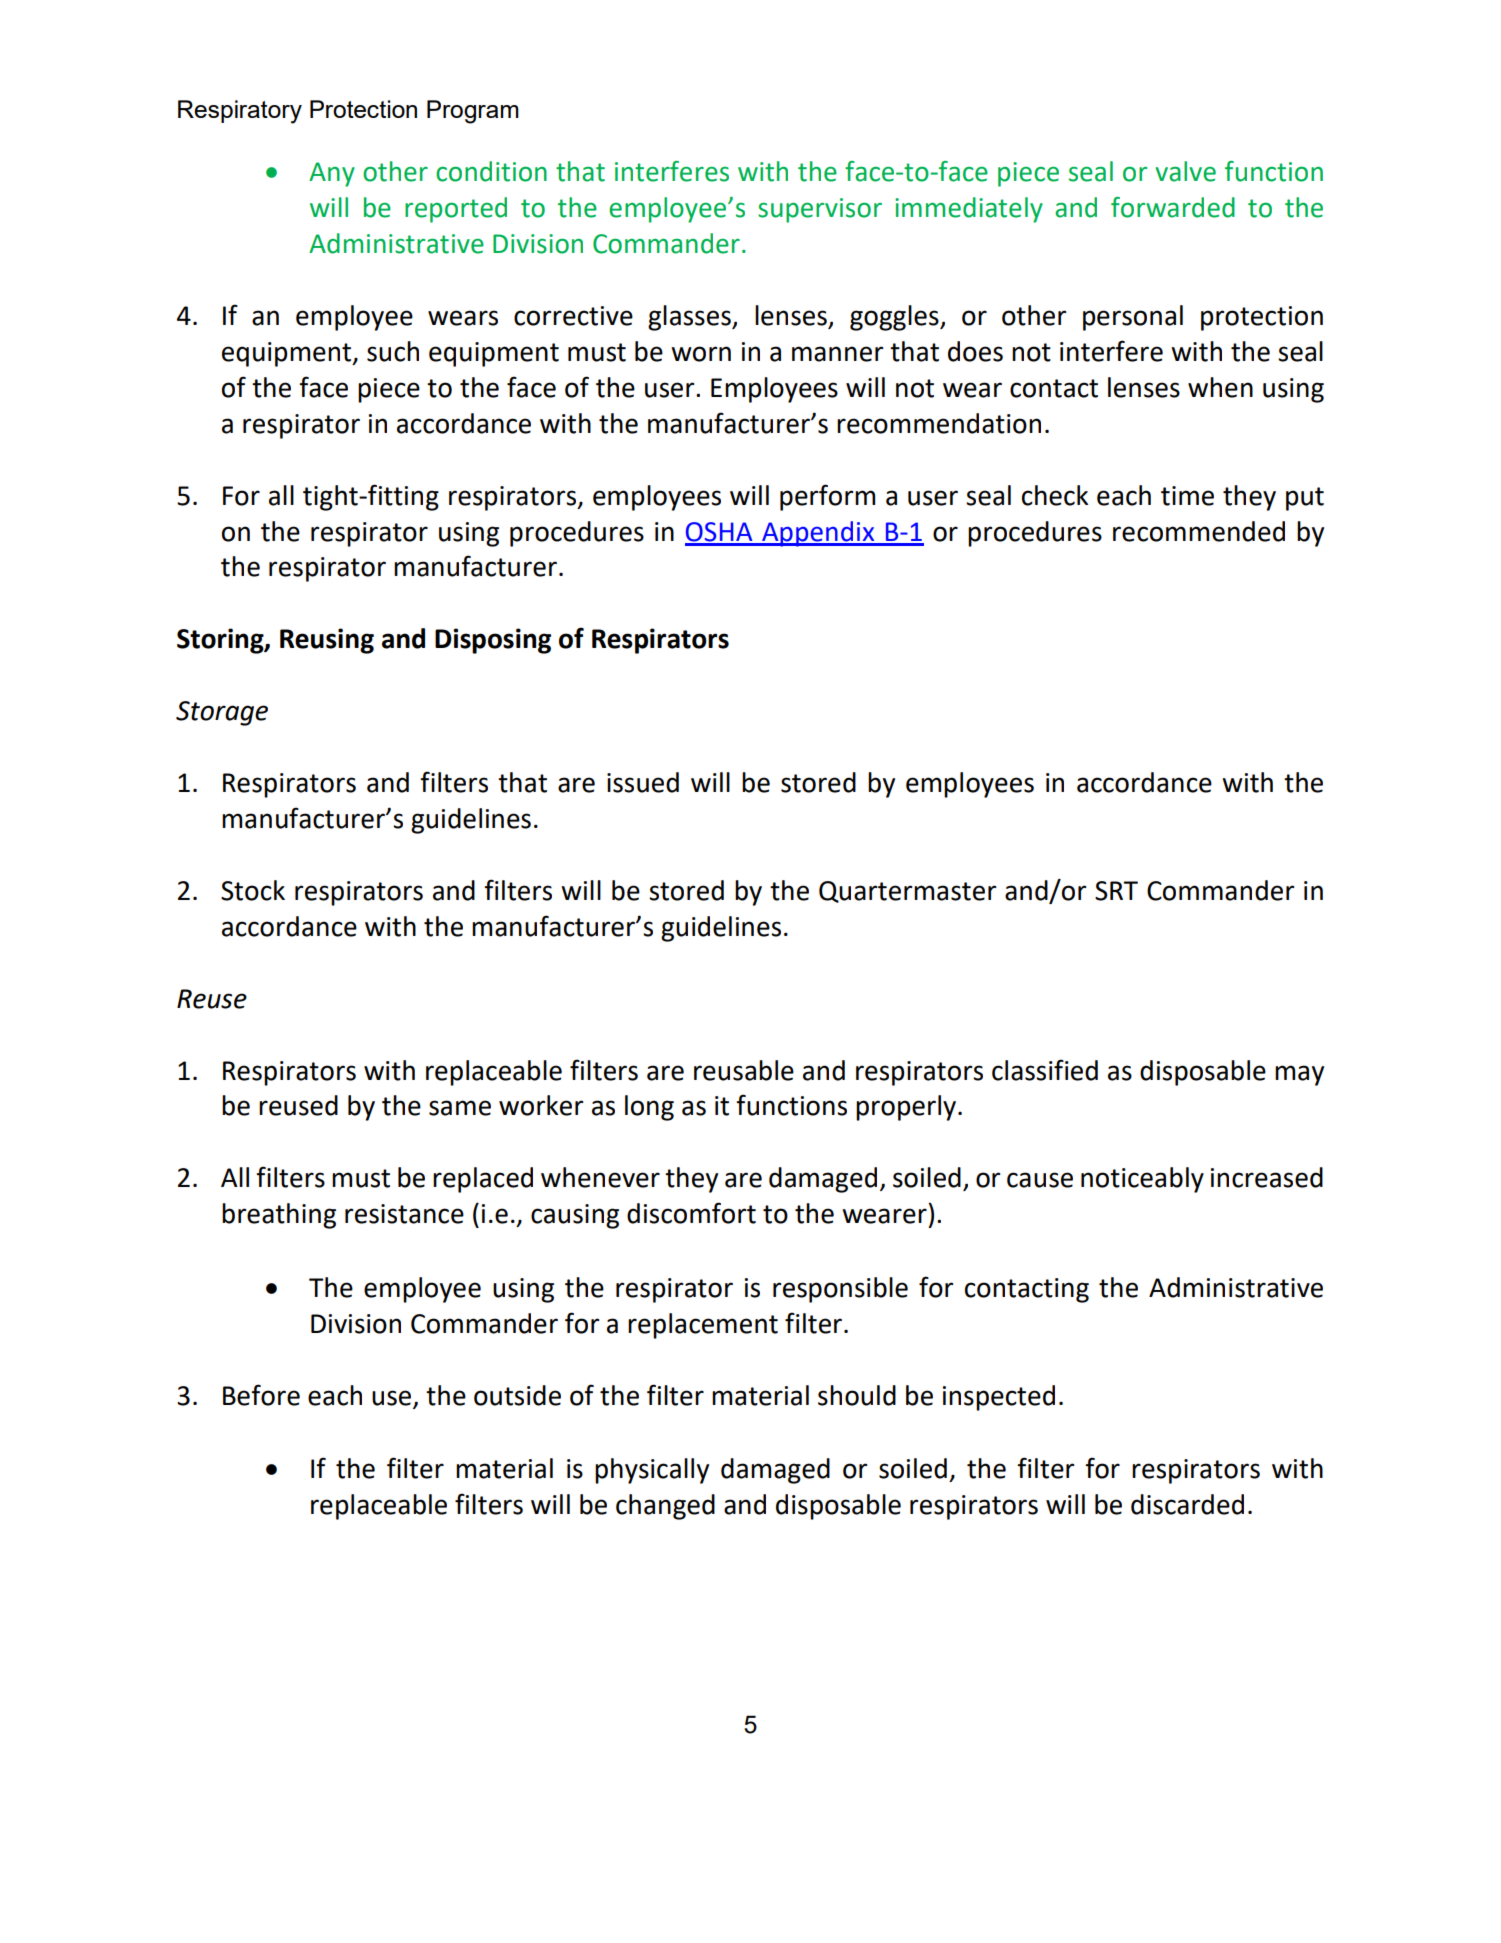 The height and width of the screenshot is (1943, 1501). Describe the element at coordinates (818, 534) in the screenshot. I see `Appendix` at that location.
